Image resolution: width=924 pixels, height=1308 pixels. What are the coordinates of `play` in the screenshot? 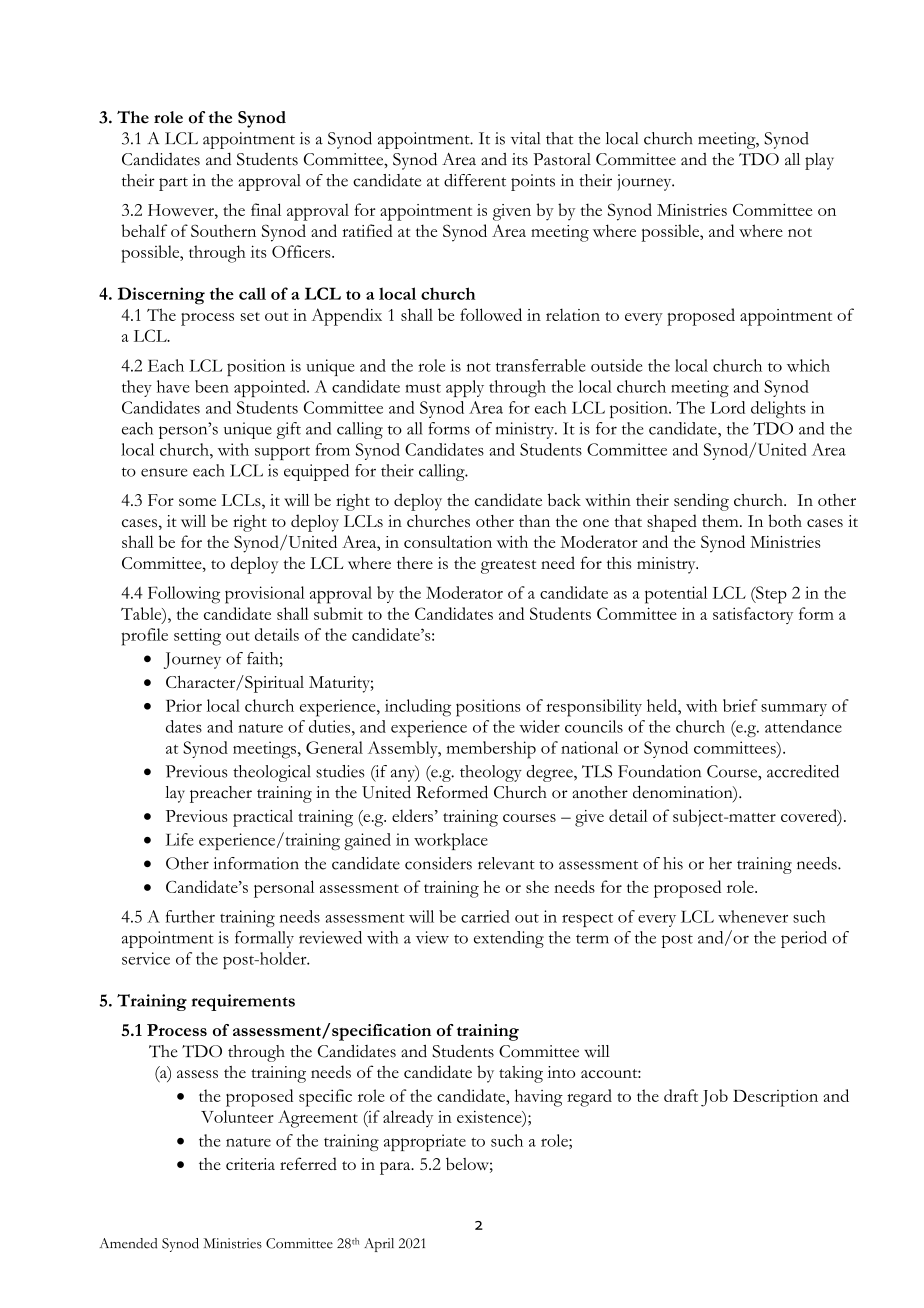 It's located at (819, 161).
